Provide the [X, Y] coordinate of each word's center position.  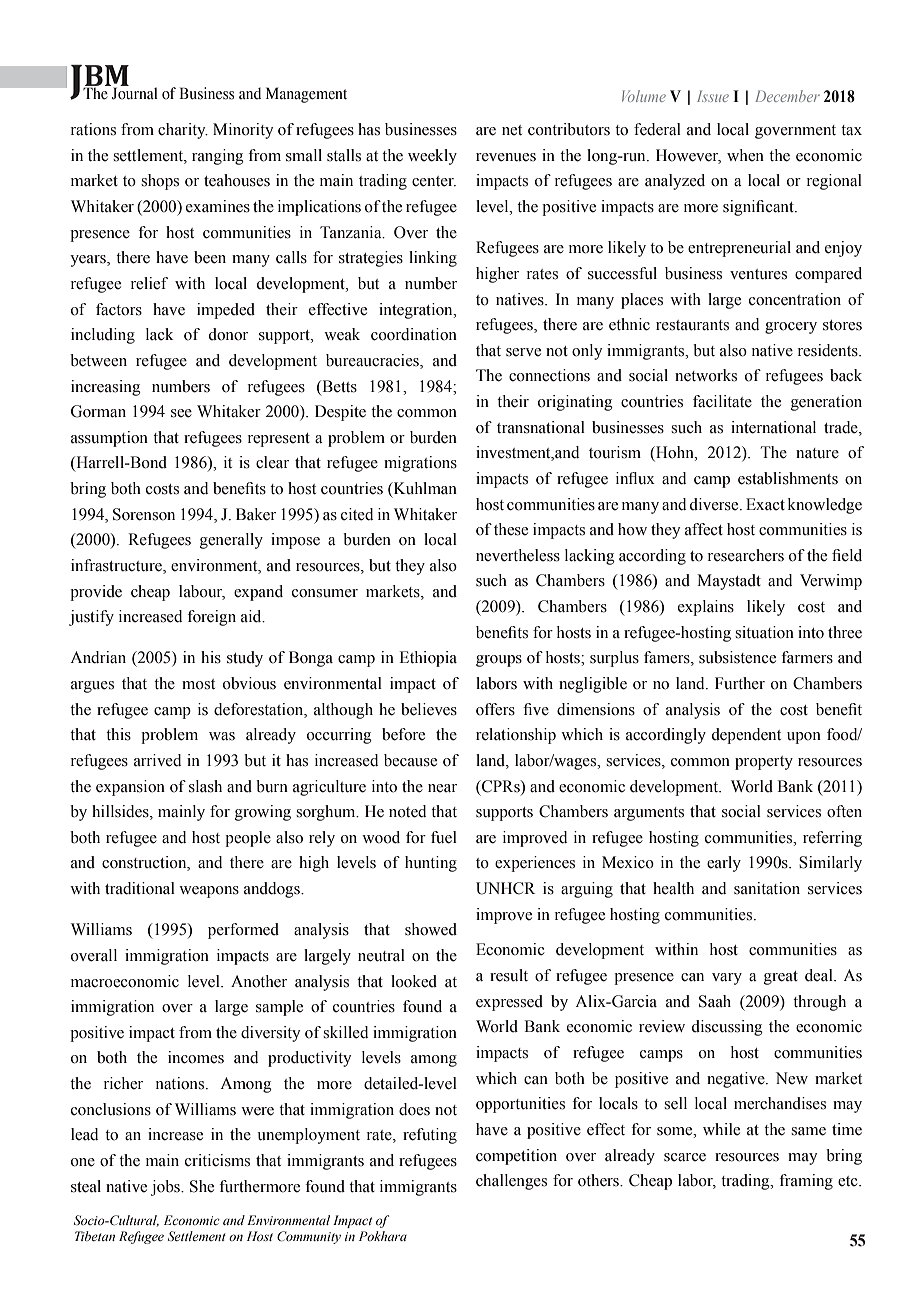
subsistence [737, 657]
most [198, 684]
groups [499, 661]
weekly [432, 157]
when [745, 155]
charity [183, 131]
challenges [511, 1182]
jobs [166, 1188]
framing [806, 1182]
